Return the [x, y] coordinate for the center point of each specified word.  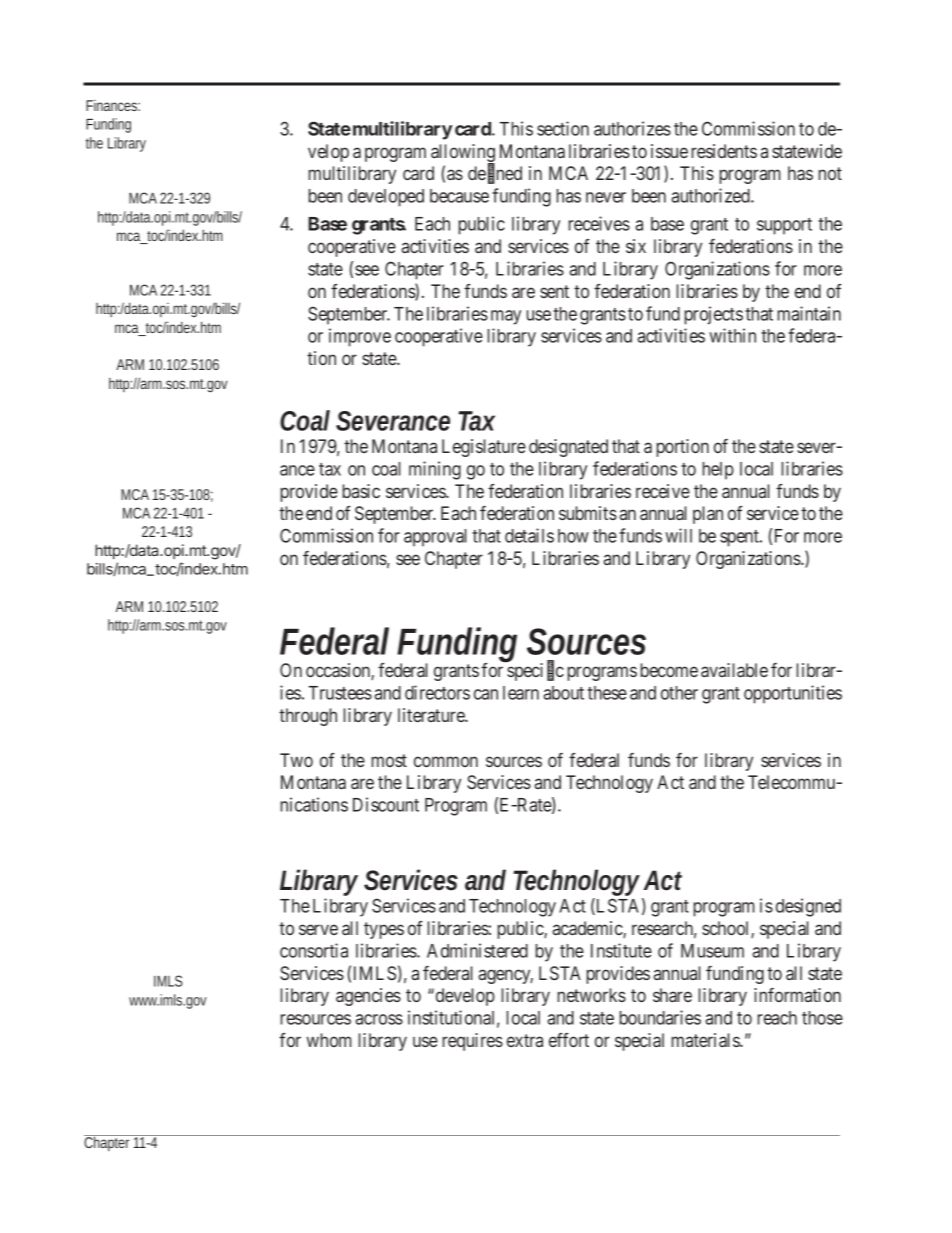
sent [554, 291]
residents [724, 151]
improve [360, 337]
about [563, 693]
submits [588, 513]
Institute [621, 950]
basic [361, 491]
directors [437, 692]
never [606, 197]
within [732, 335]
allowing [463, 154]
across [379, 1019]
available [734, 670]
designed [808, 907]
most [389, 760]
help [718, 471]
